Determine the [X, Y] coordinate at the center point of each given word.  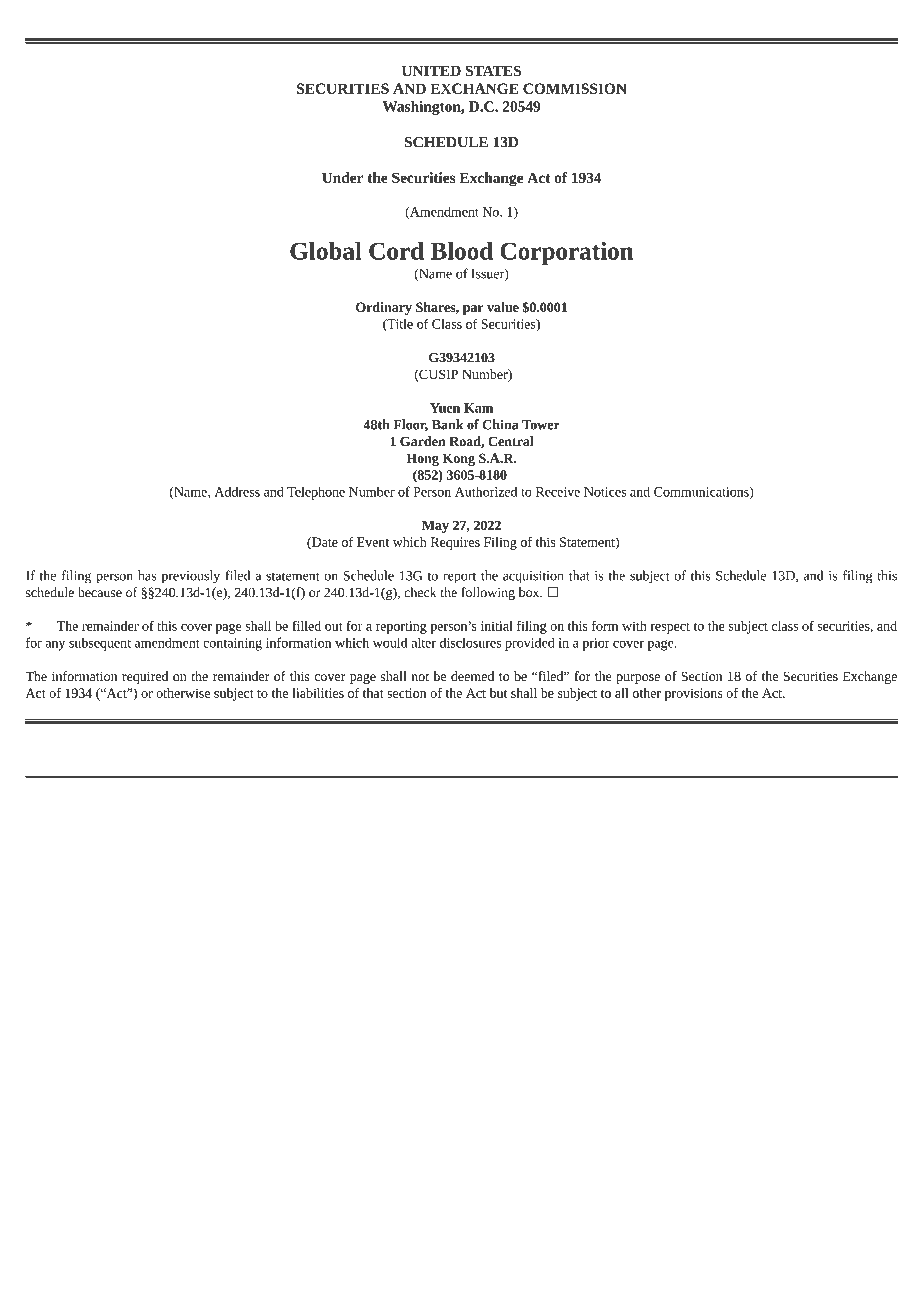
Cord [396, 251]
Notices [605, 492]
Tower [541, 425]
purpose [638, 679]
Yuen [445, 408]
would [390, 642]
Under [342, 177]
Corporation [566, 253]
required [145, 677]
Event [373, 542]
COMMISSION [574, 88]
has [147, 575]
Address [237, 491]
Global [326, 251]
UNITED [431, 70]
